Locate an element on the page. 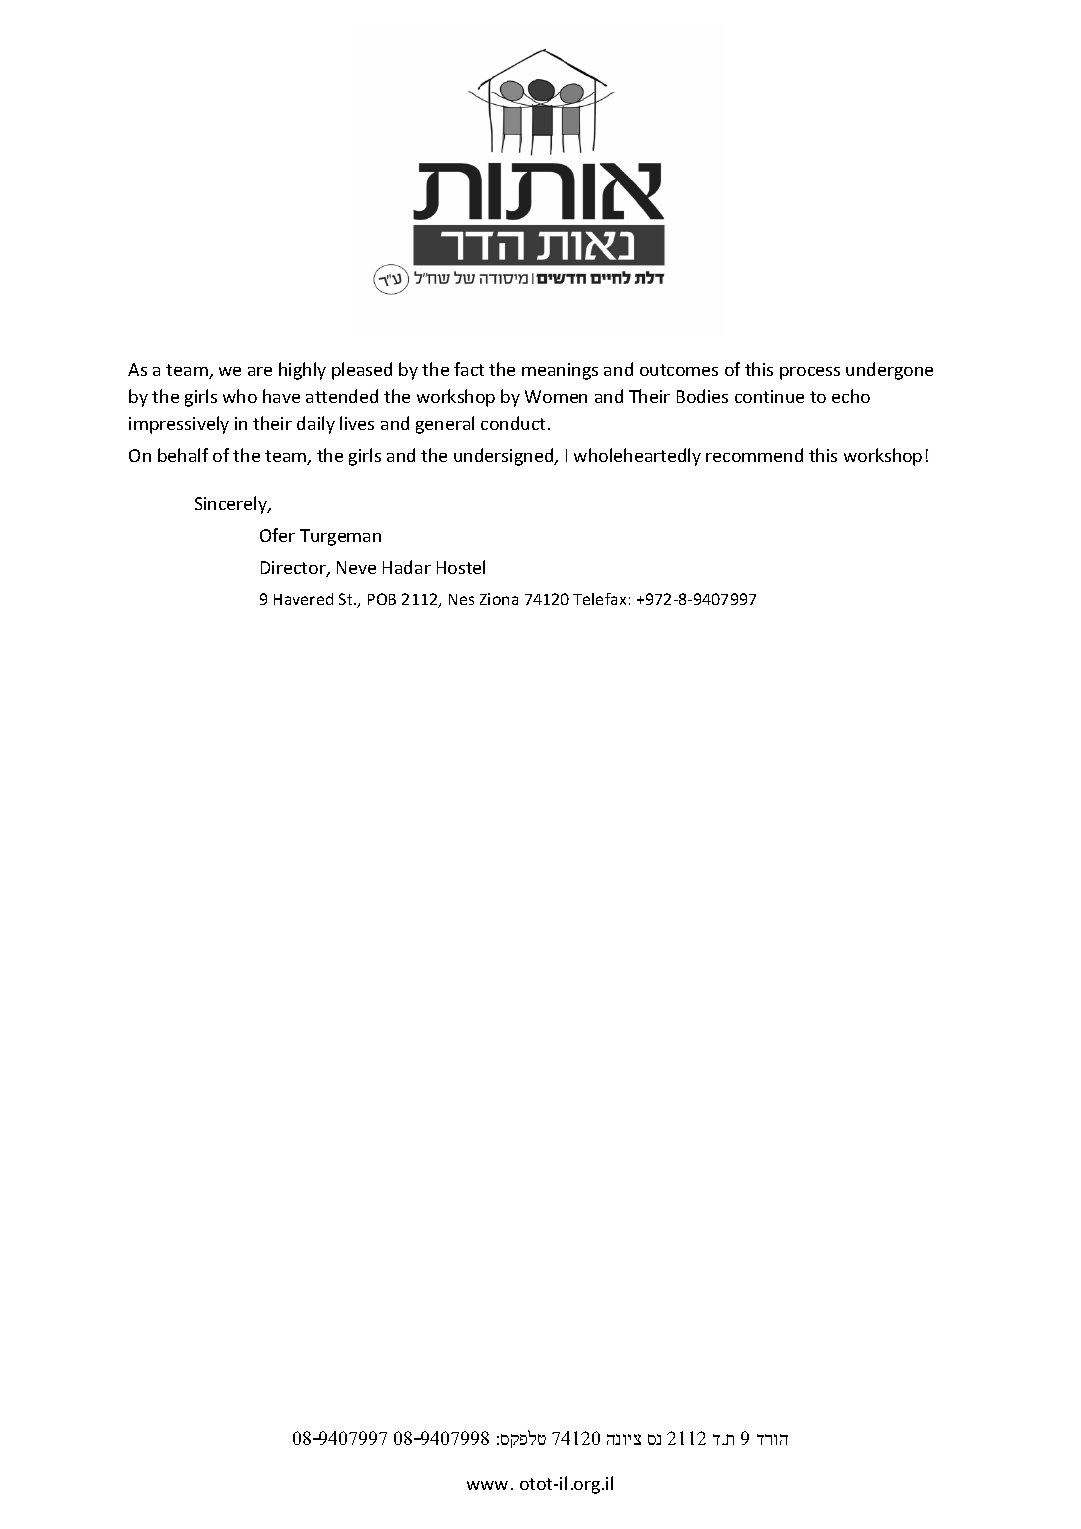 The width and height of the page is (1081, 1529). are is located at coordinates (260, 371).
